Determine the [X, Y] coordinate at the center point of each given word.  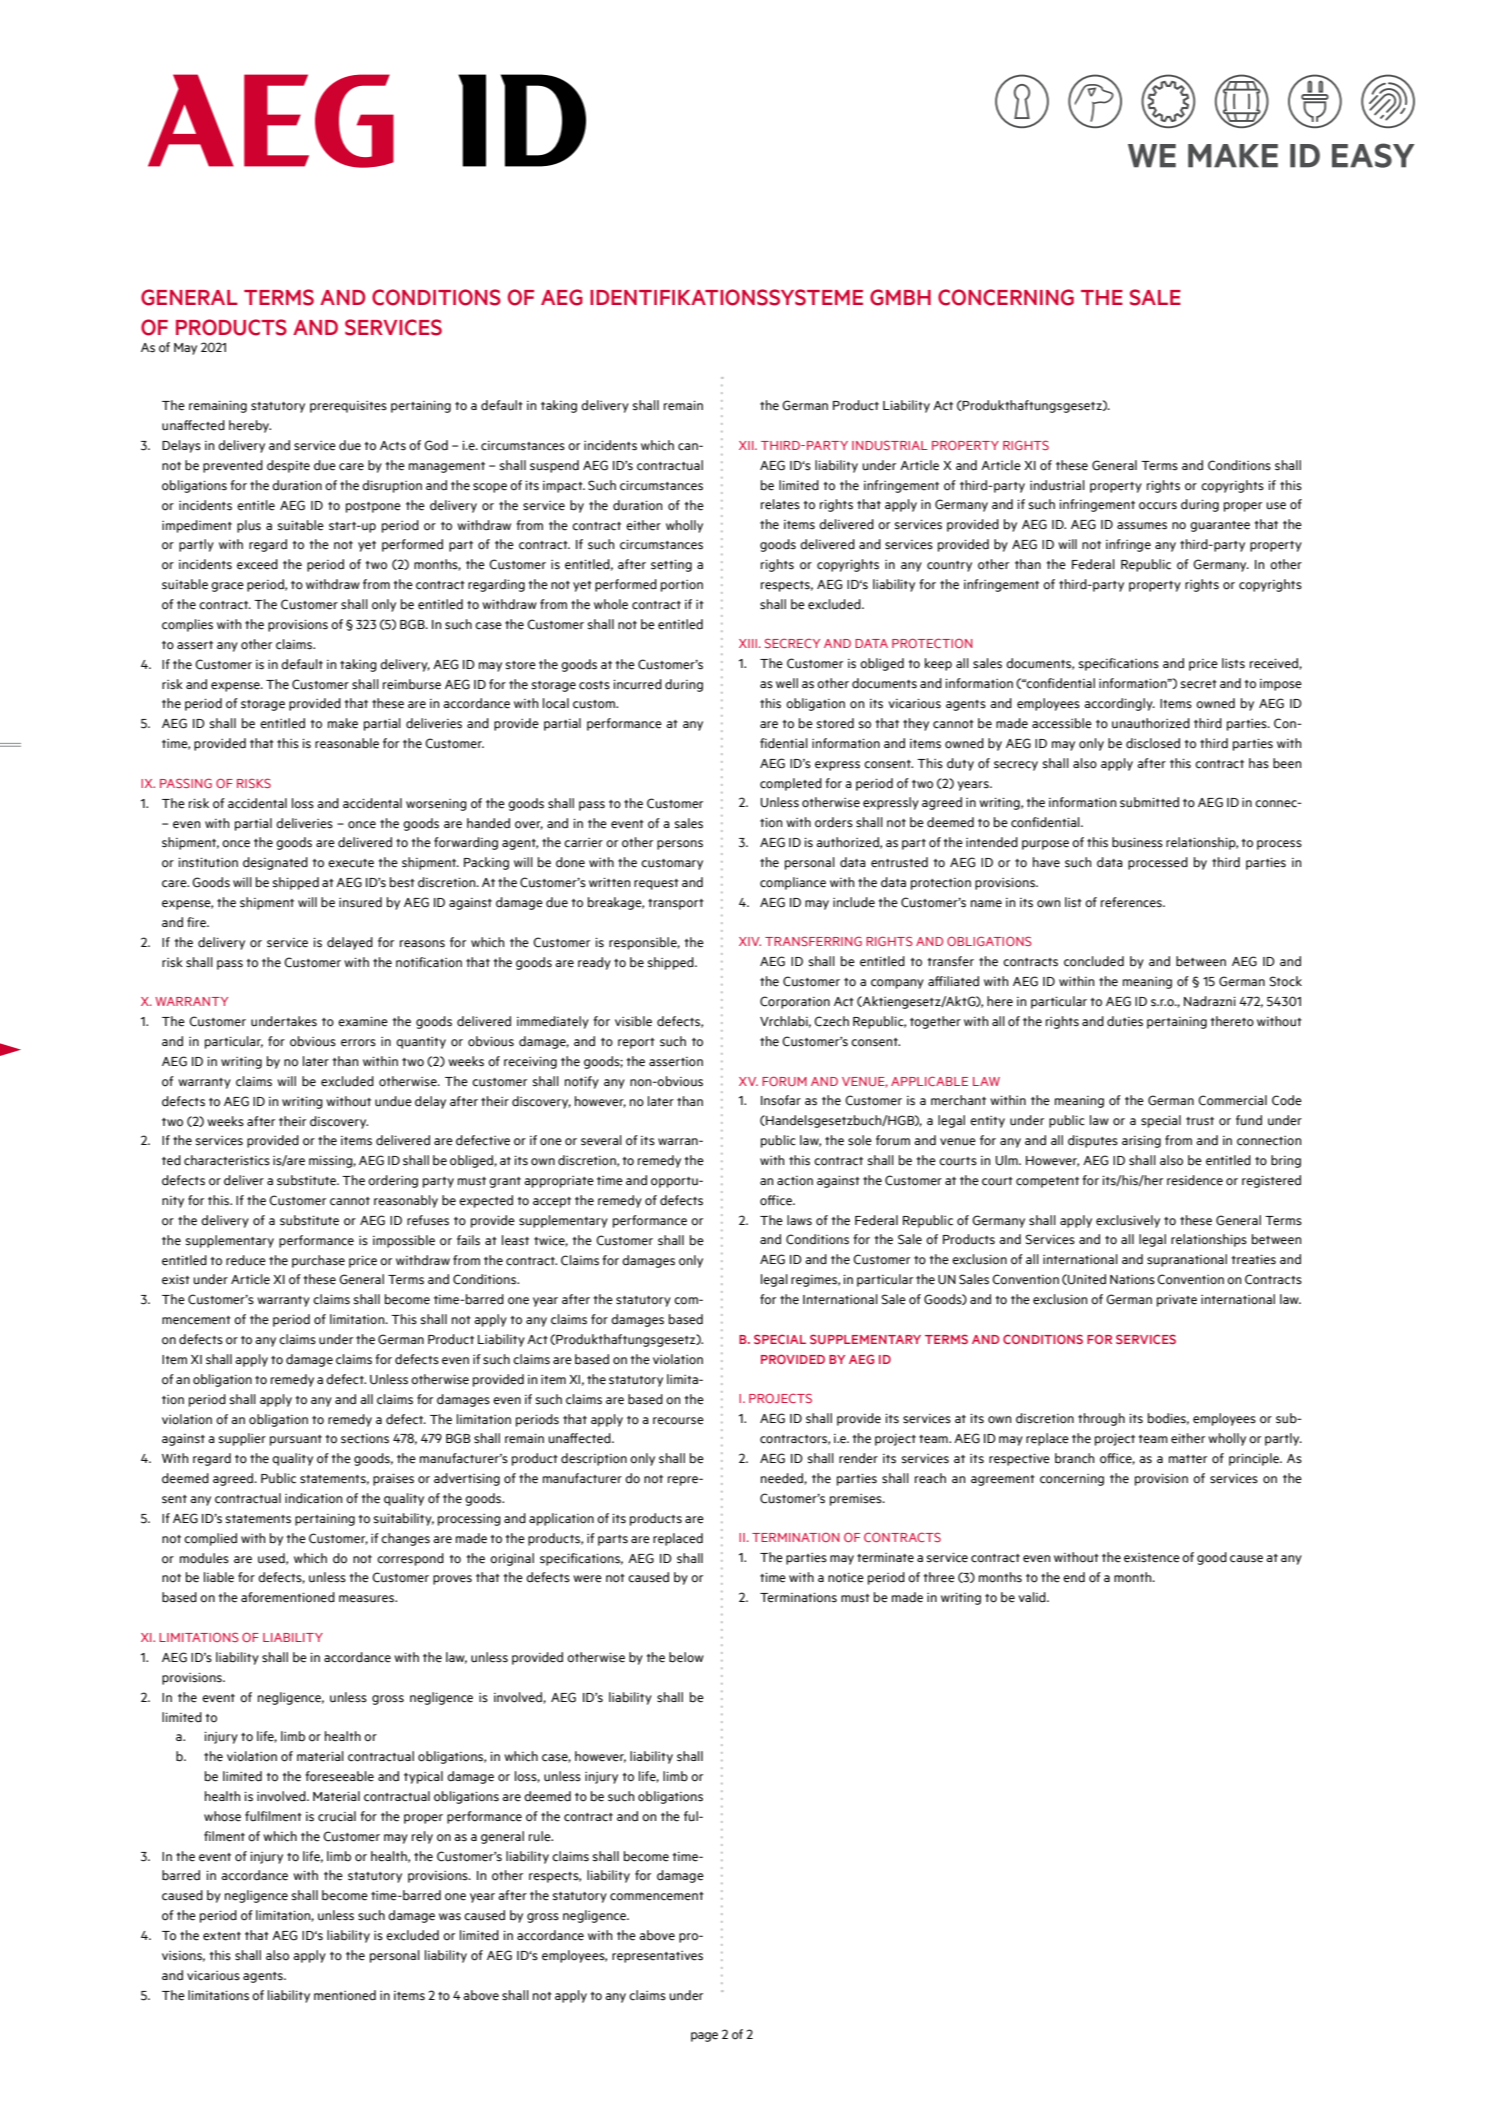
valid [1033, 1597]
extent [222, 1936]
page [704, 2037]
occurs [1158, 506]
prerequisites [348, 407]
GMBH [900, 297]
